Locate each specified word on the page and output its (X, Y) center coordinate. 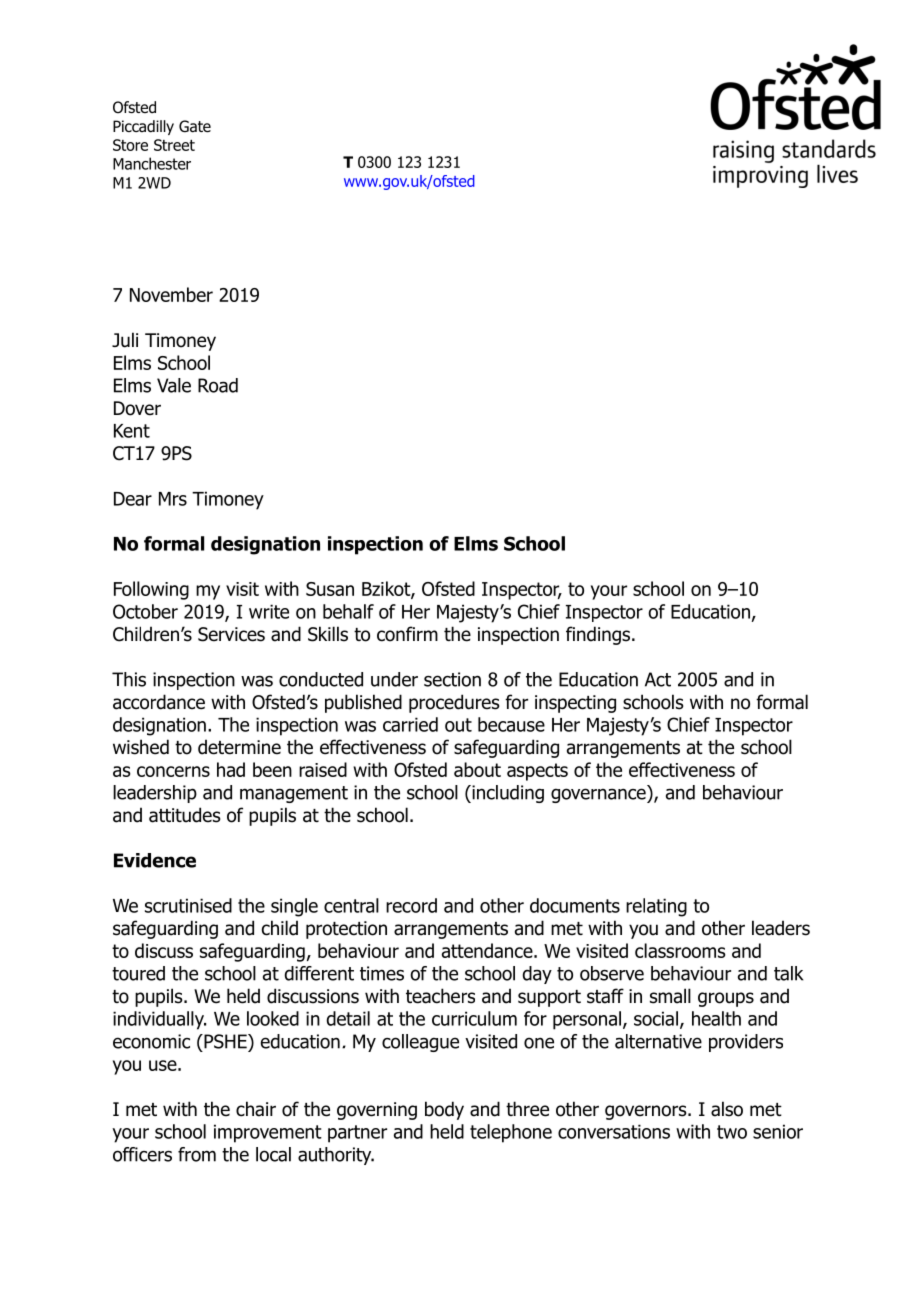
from (197, 1154)
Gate (195, 126)
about (477, 769)
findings (598, 635)
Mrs (173, 499)
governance (599, 795)
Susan (330, 589)
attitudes (185, 815)
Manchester (152, 163)
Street (174, 145)
